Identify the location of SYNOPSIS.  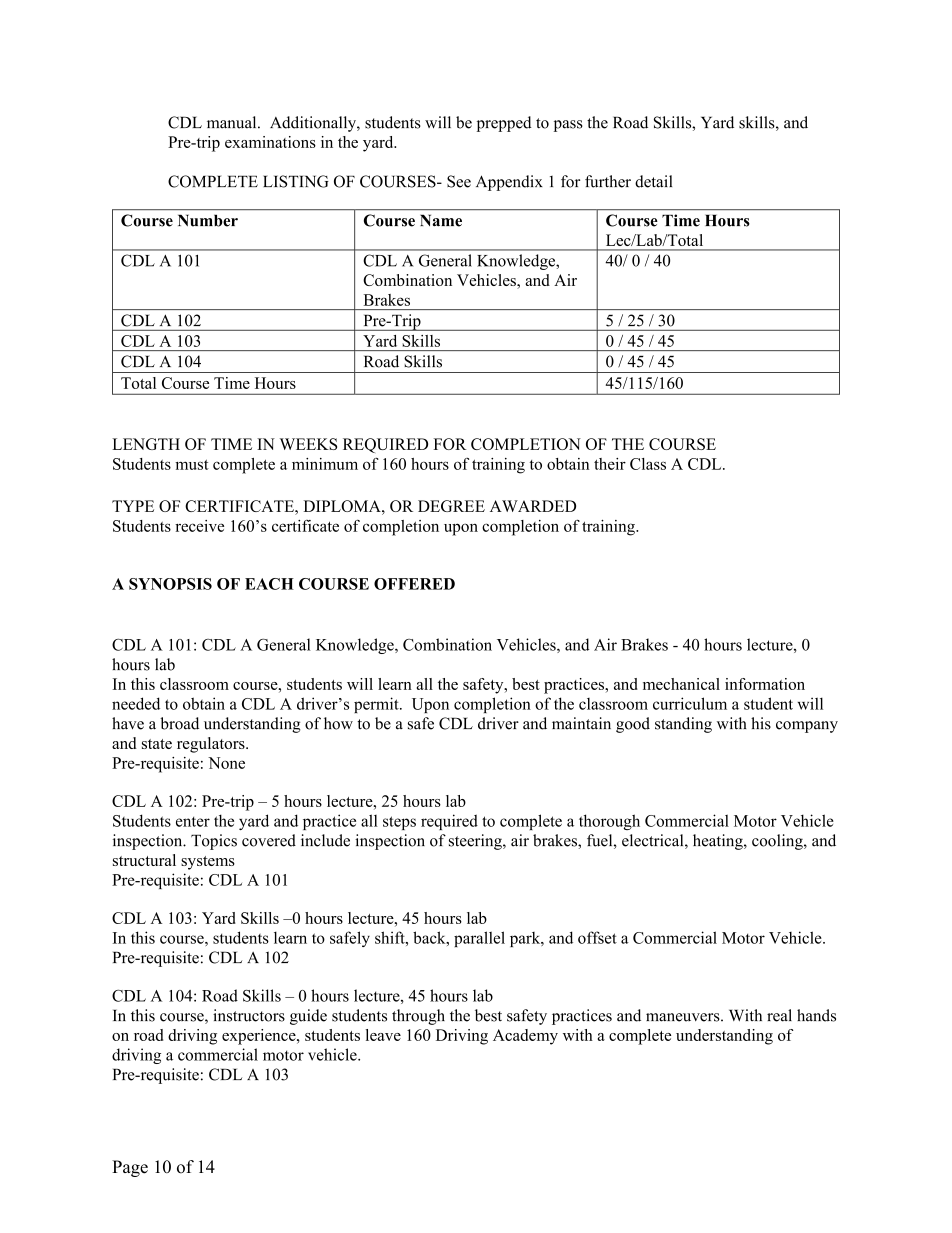
(170, 584).
